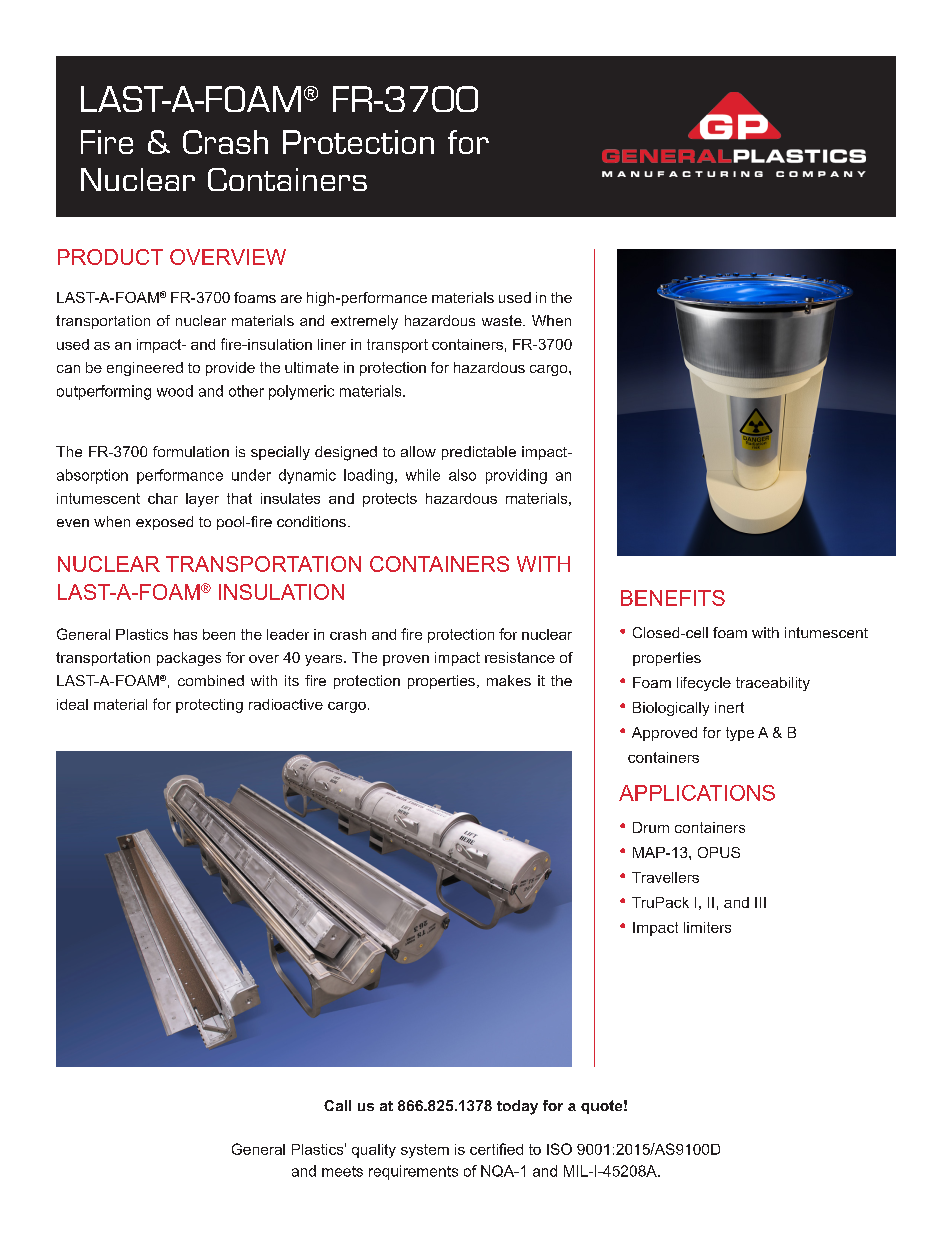  I want to click on PRODUCT, so click(110, 257).
